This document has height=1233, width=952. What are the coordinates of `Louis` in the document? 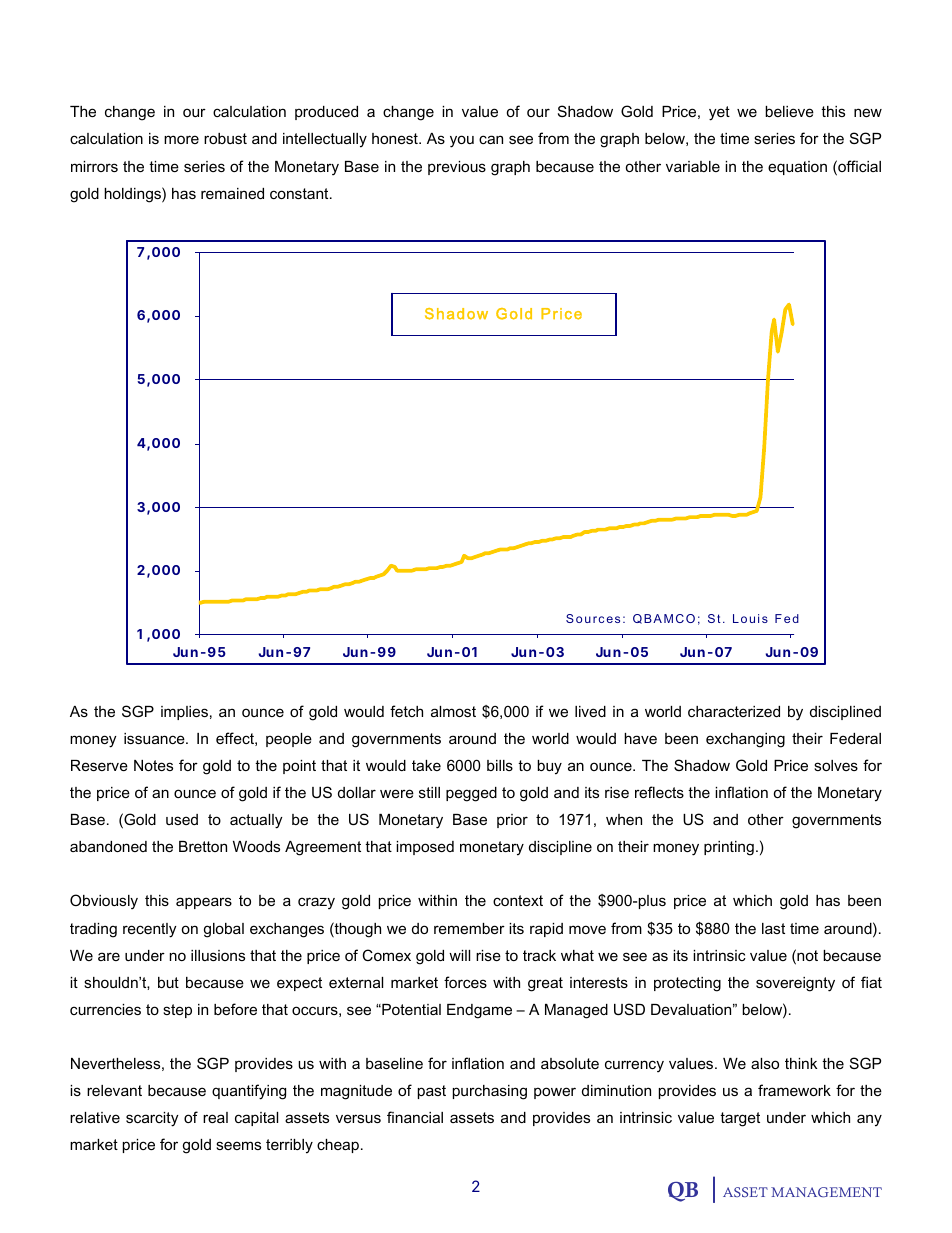 It's located at (750, 618).
